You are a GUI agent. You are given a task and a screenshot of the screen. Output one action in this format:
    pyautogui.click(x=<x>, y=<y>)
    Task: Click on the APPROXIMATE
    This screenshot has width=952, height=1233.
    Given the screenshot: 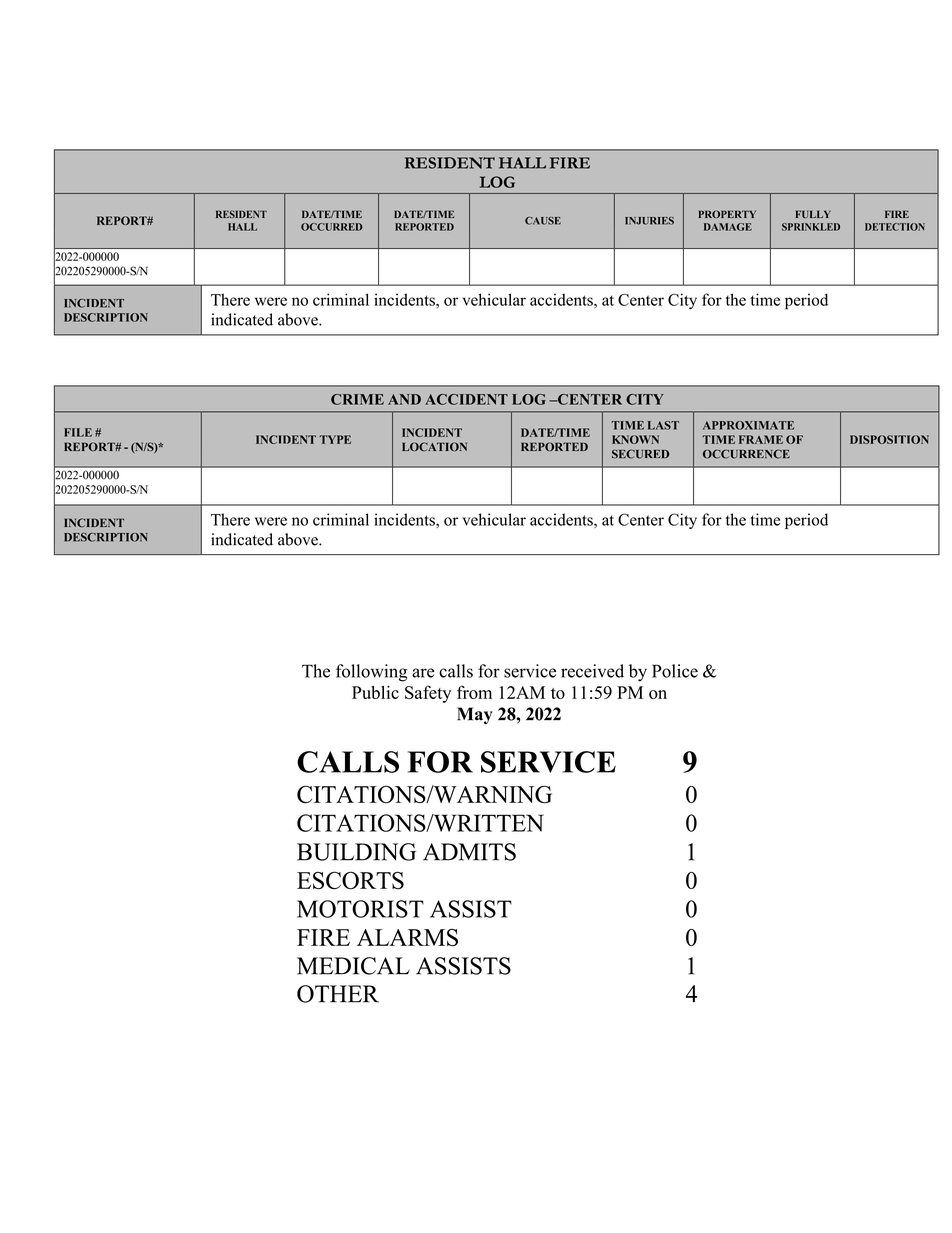 What is the action you would take?
    pyautogui.click(x=748, y=425)
